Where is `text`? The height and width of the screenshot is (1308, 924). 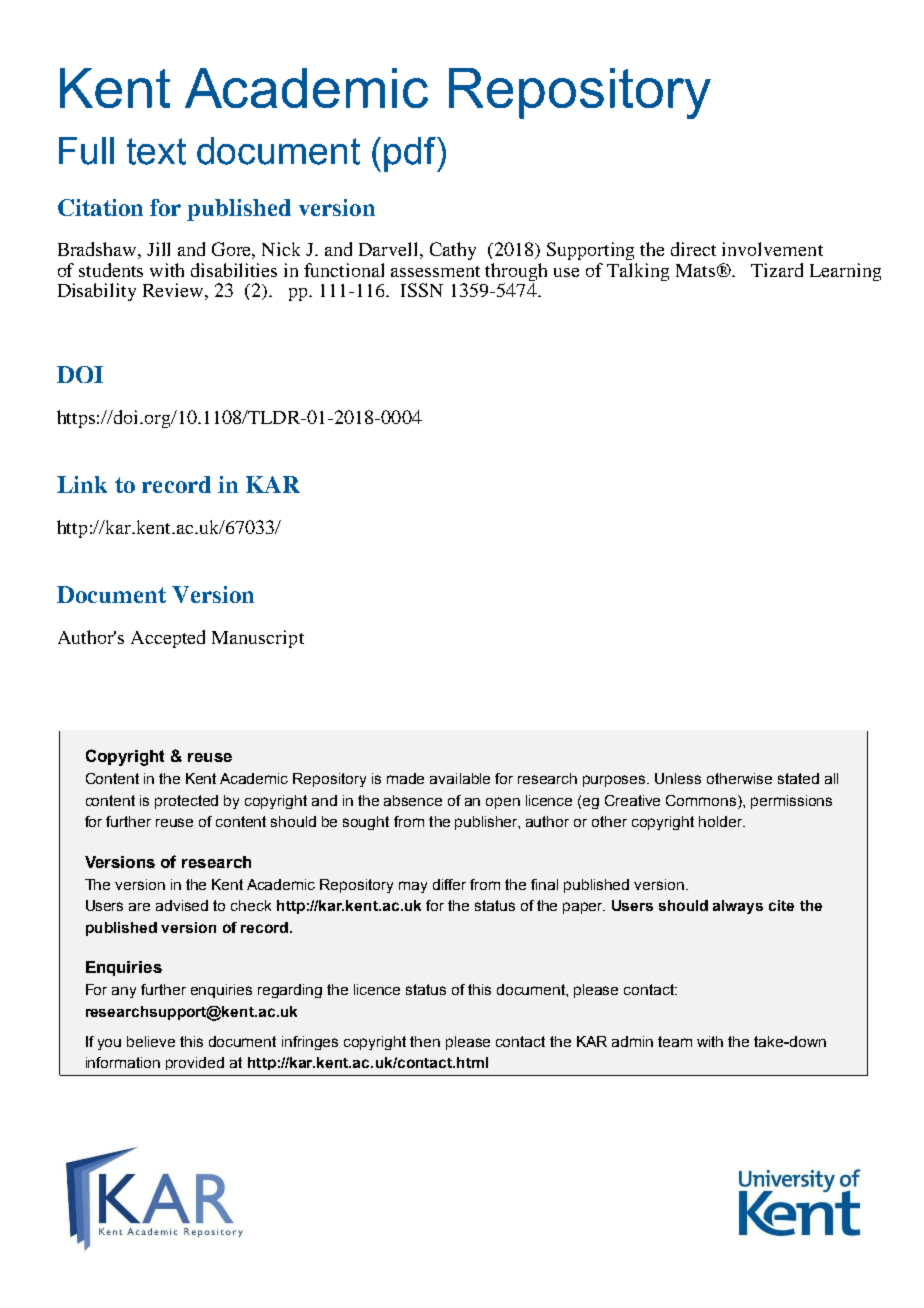
text is located at coordinates (156, 151).
